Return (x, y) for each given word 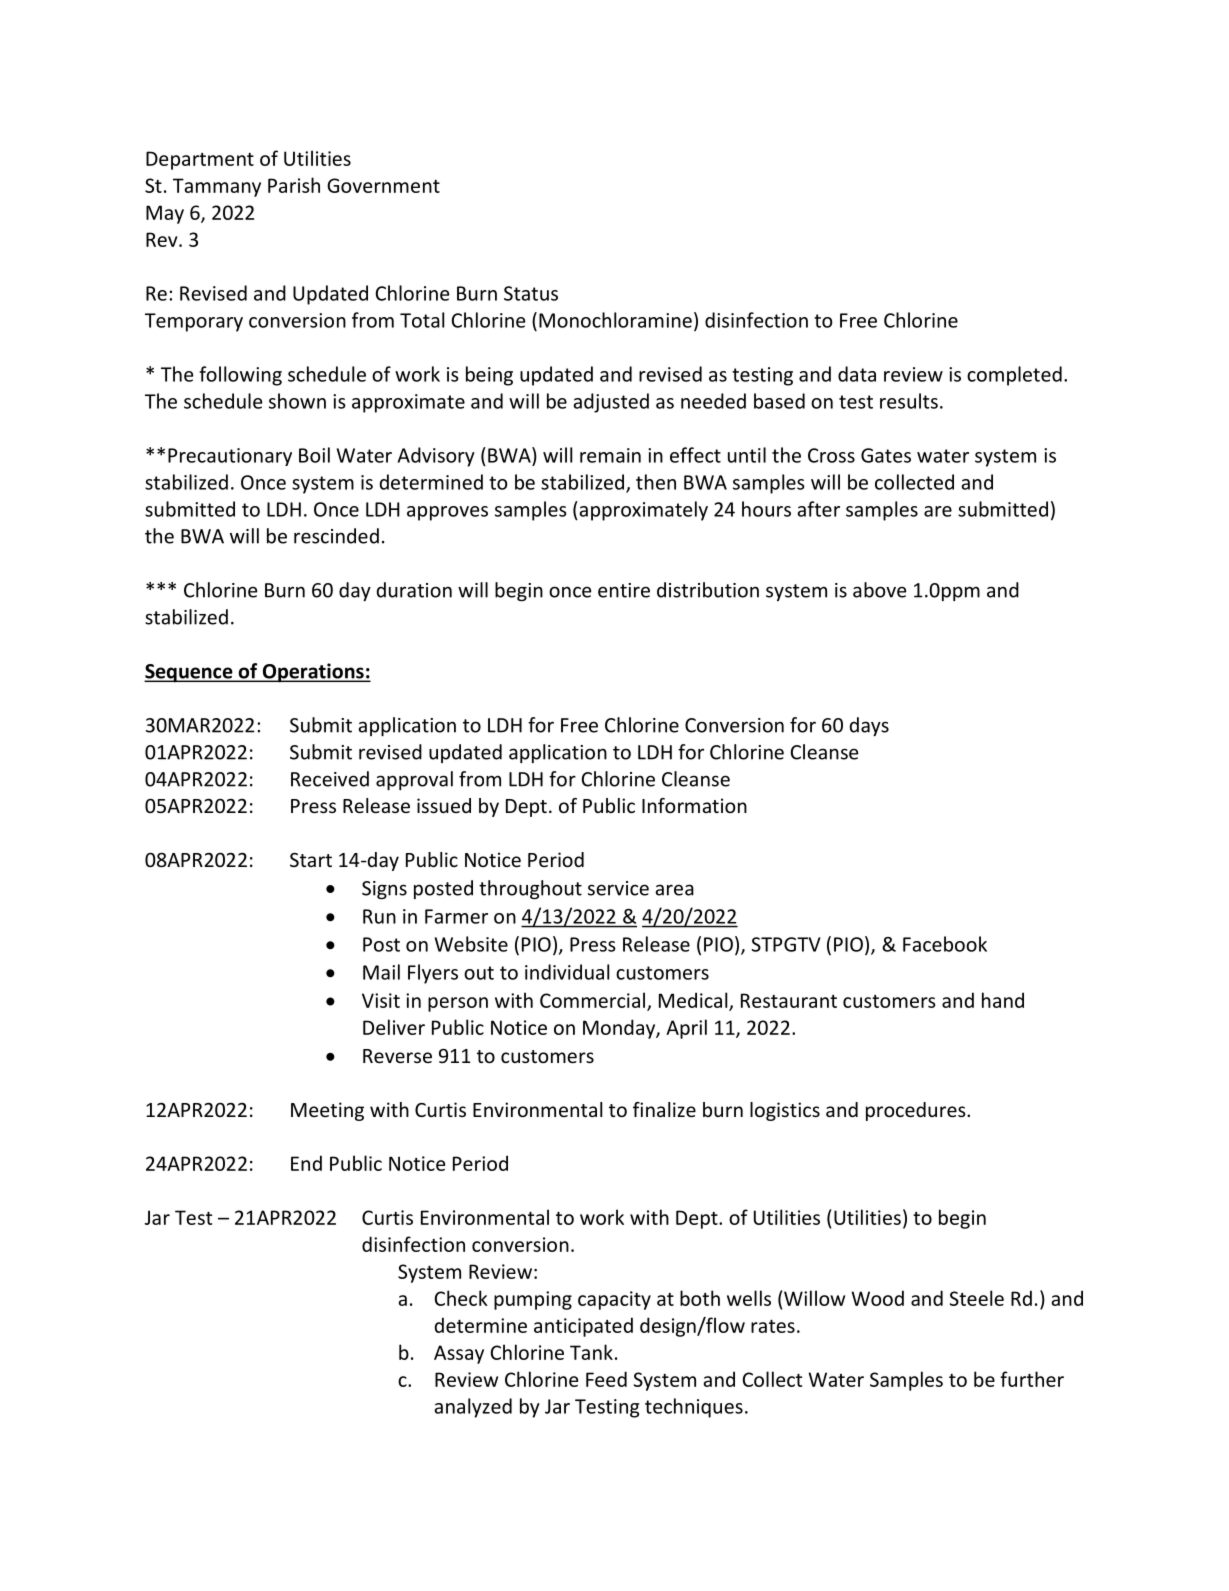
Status (531, 293)
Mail (381, 972)
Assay (459, 1354)
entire (624, 590)
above (880, 590)
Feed (606, 1379)
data (857, 374)
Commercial (592, 1000)
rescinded (336, 536)
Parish (294, 185)
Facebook (945, 944)
